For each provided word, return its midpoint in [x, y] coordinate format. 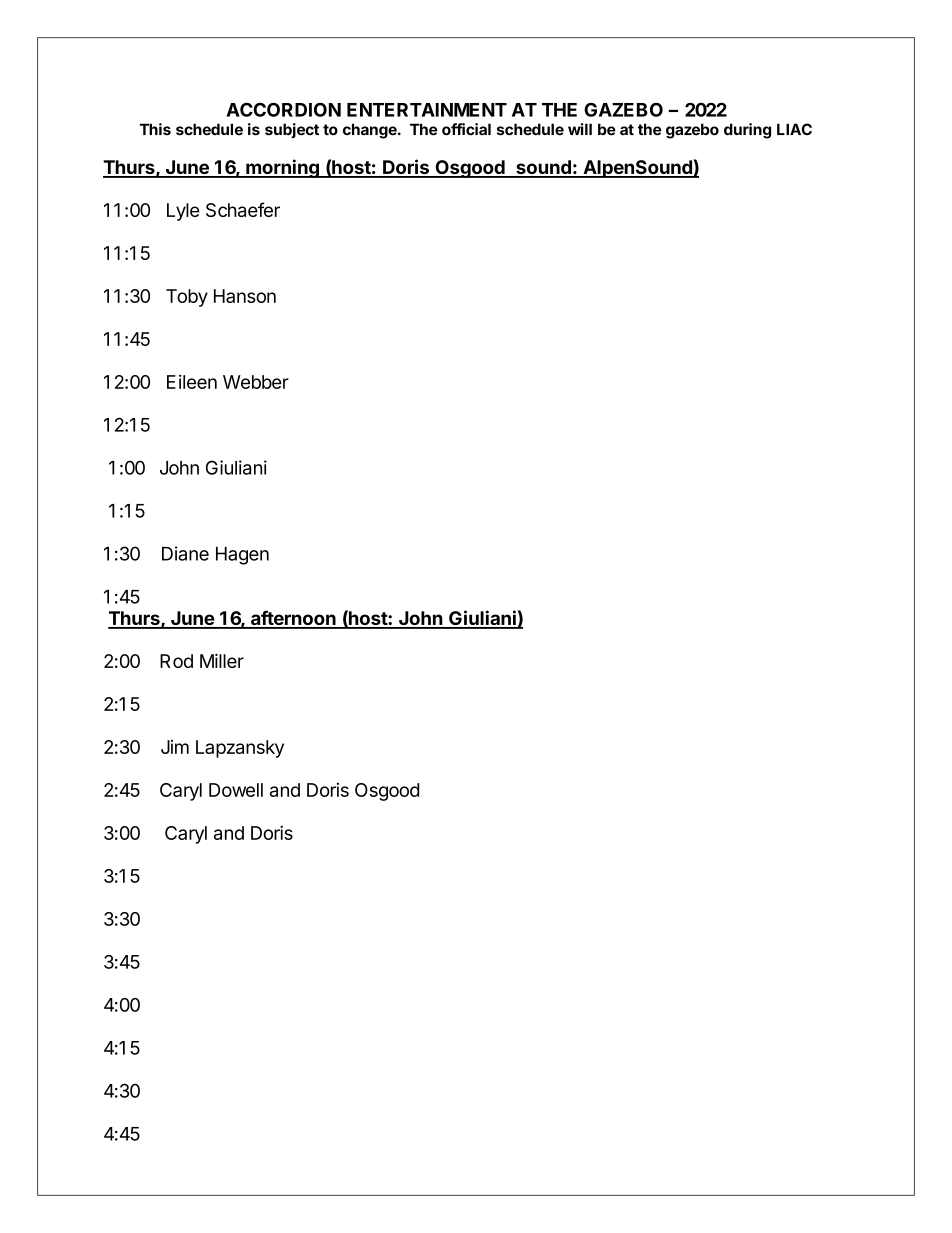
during [747, 131]
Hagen [242, 556]
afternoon [293, 619]
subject [292, 131]
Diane [185, 553]
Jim [175, 747]
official [466, 129]
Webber [256, 382]
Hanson [245, 296]
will [580, 129]
